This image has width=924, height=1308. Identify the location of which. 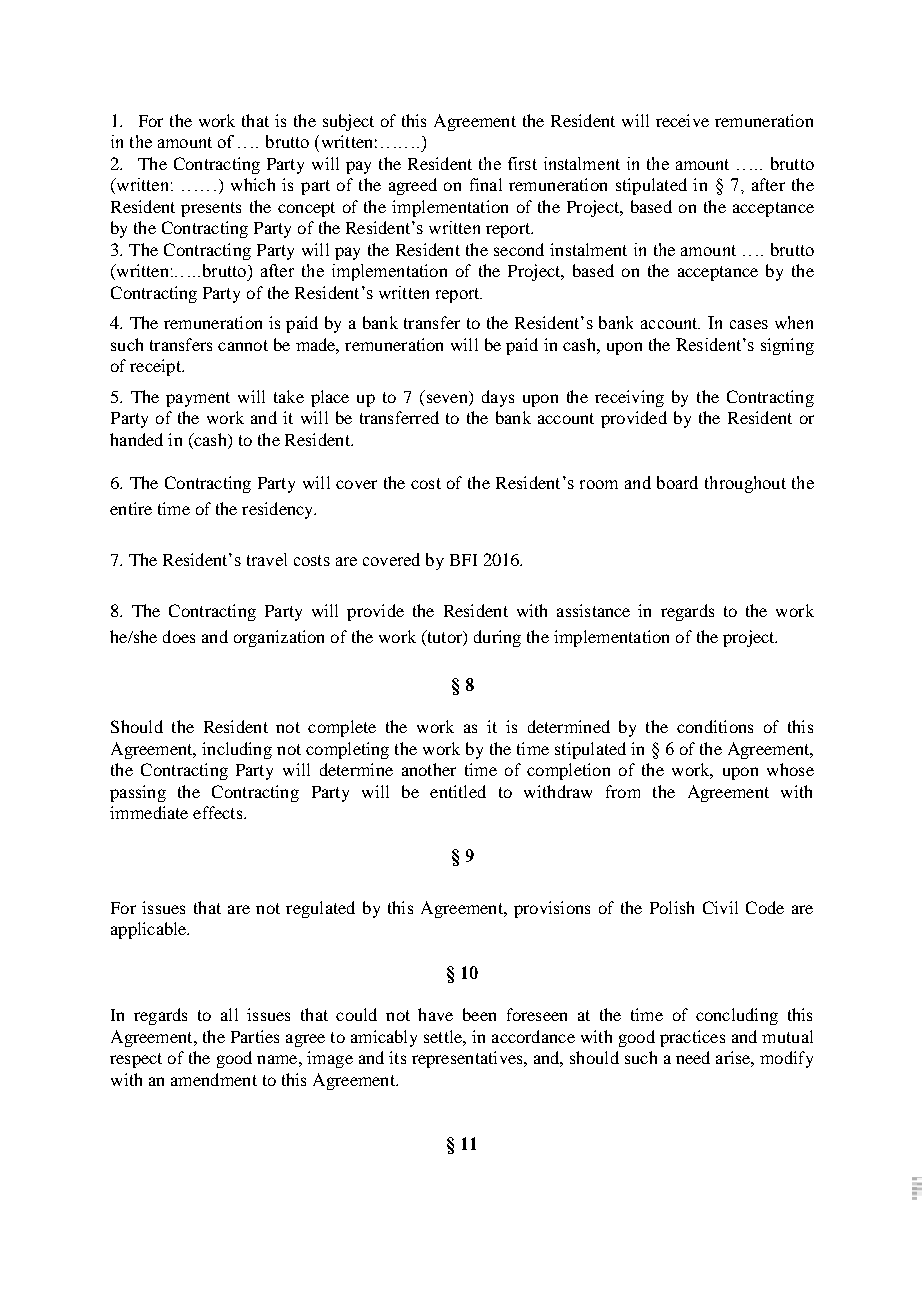
(253, 184).
